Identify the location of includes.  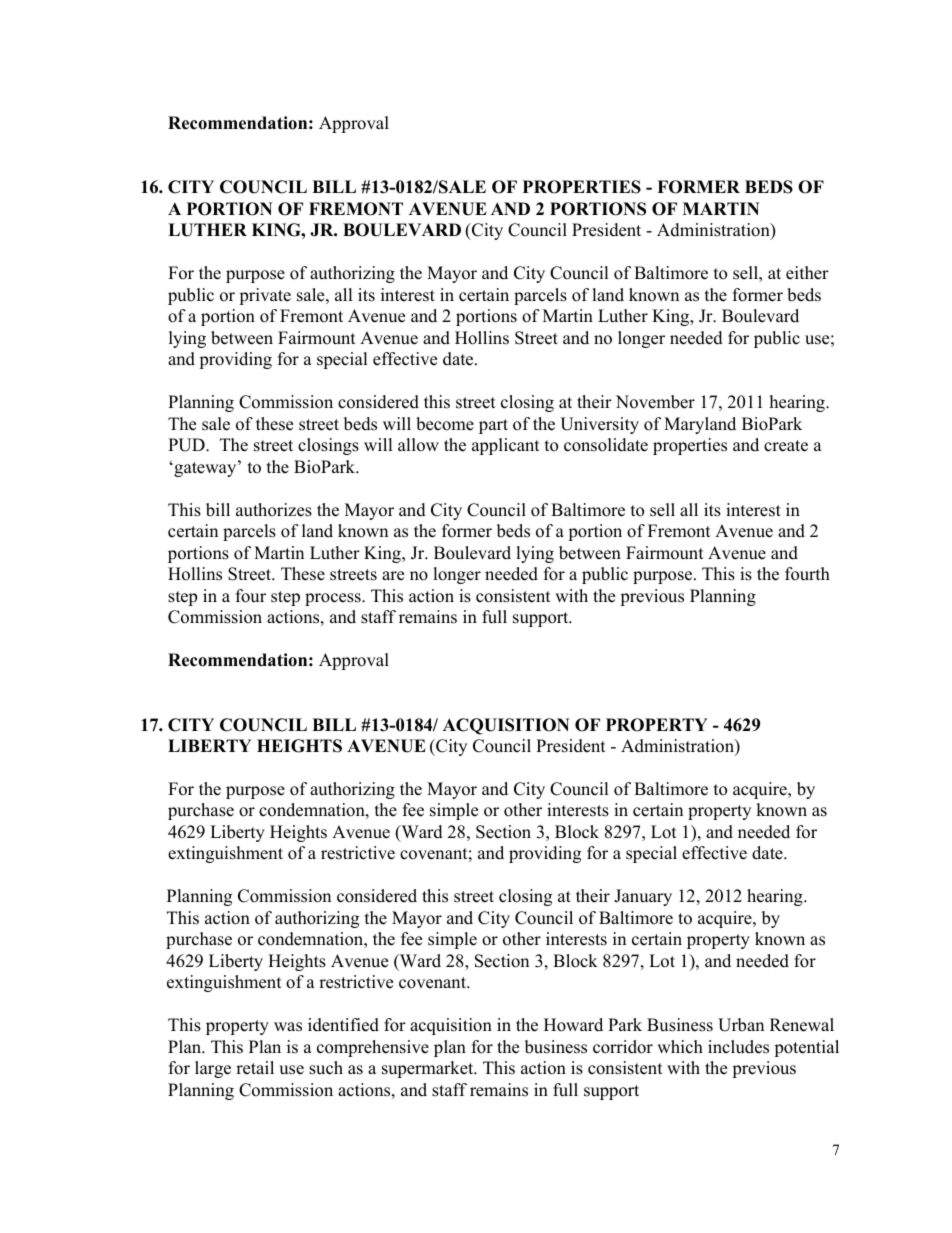
(738, 1047).
